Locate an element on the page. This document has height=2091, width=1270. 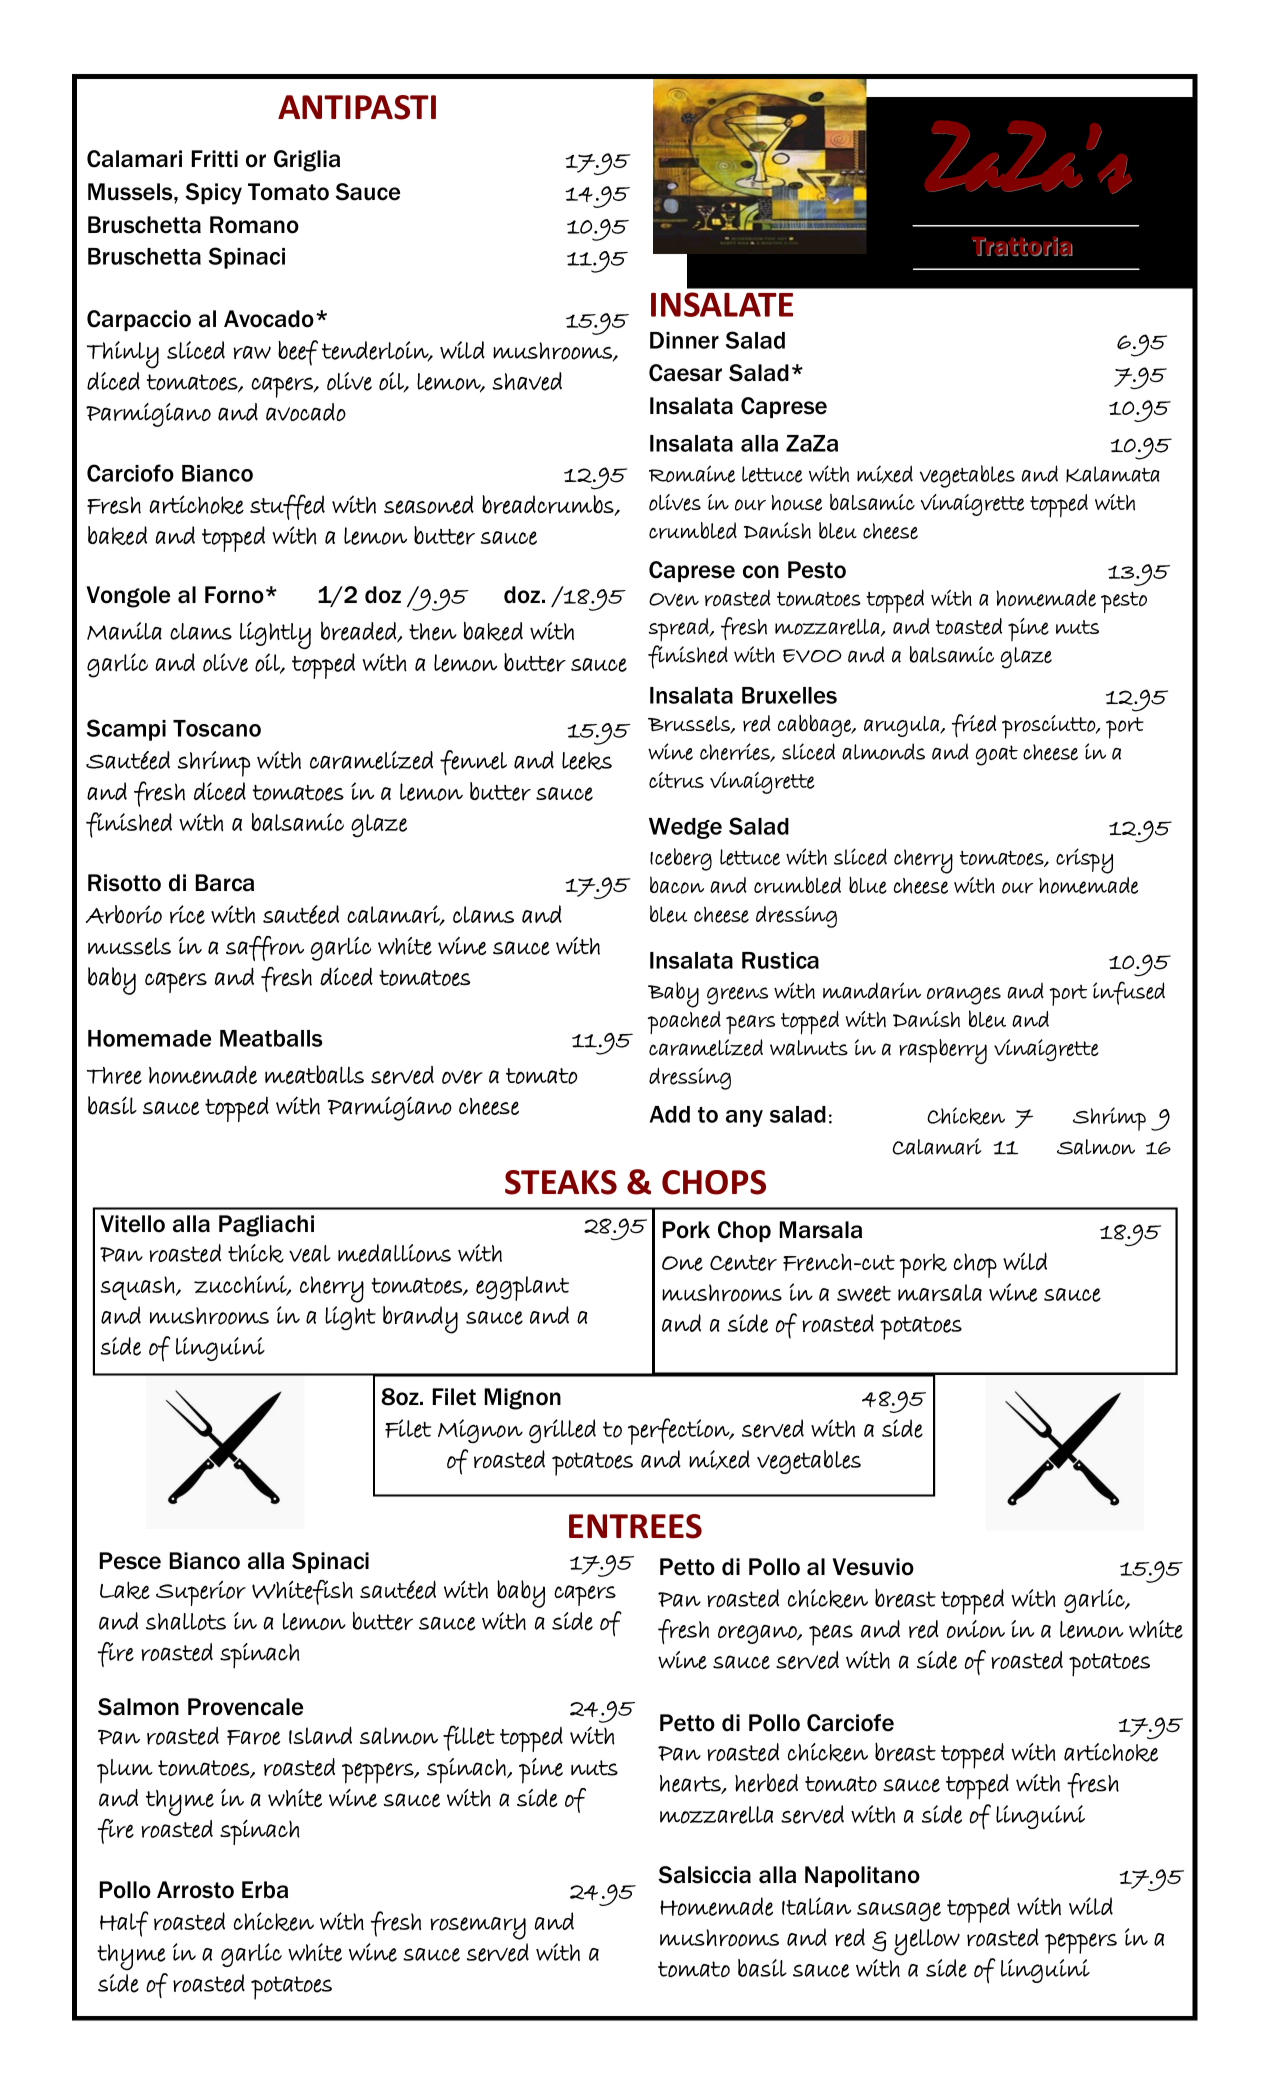
raspberry is located at coordinates (943, 1051).
